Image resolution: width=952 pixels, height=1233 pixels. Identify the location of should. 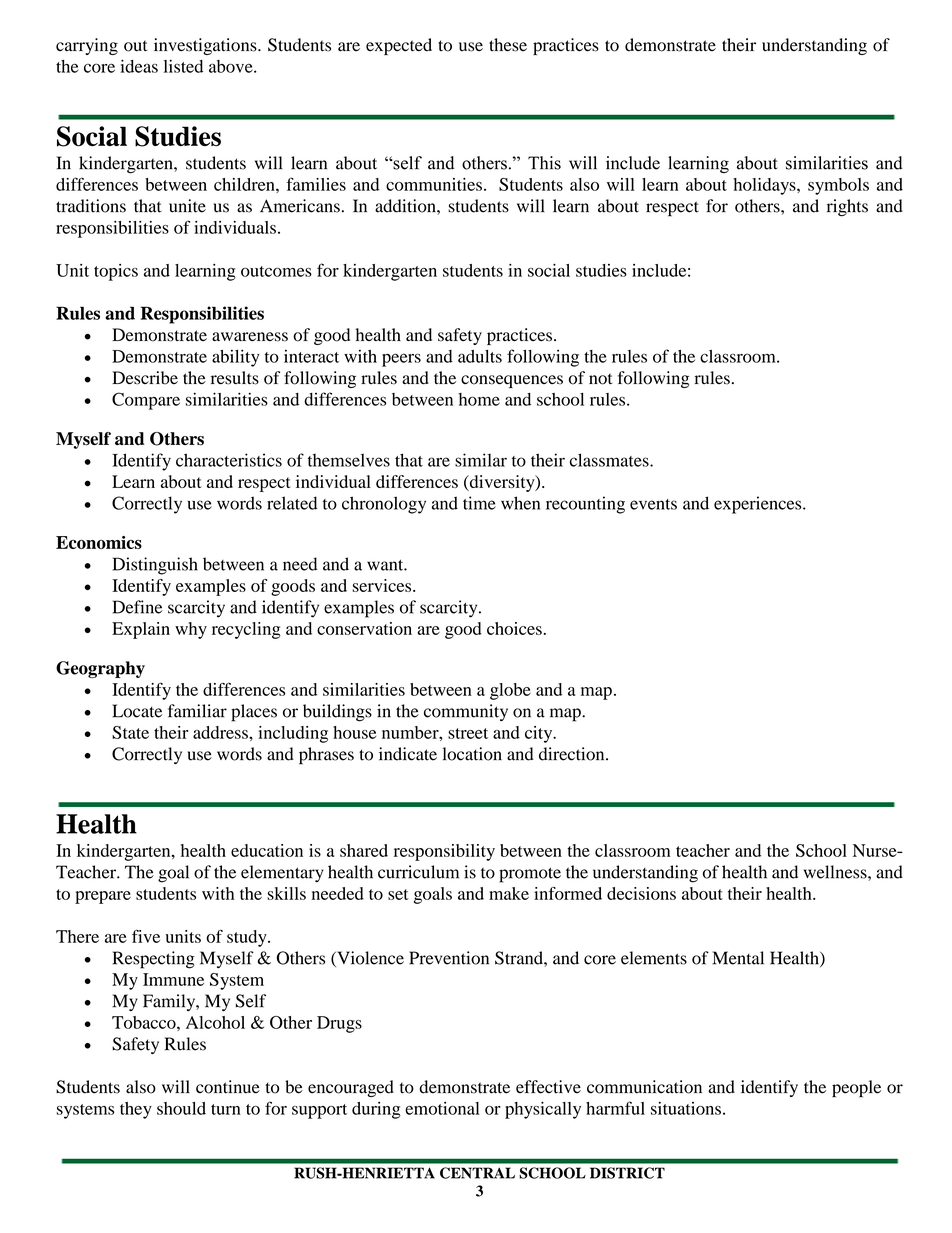
(181, 1108).
